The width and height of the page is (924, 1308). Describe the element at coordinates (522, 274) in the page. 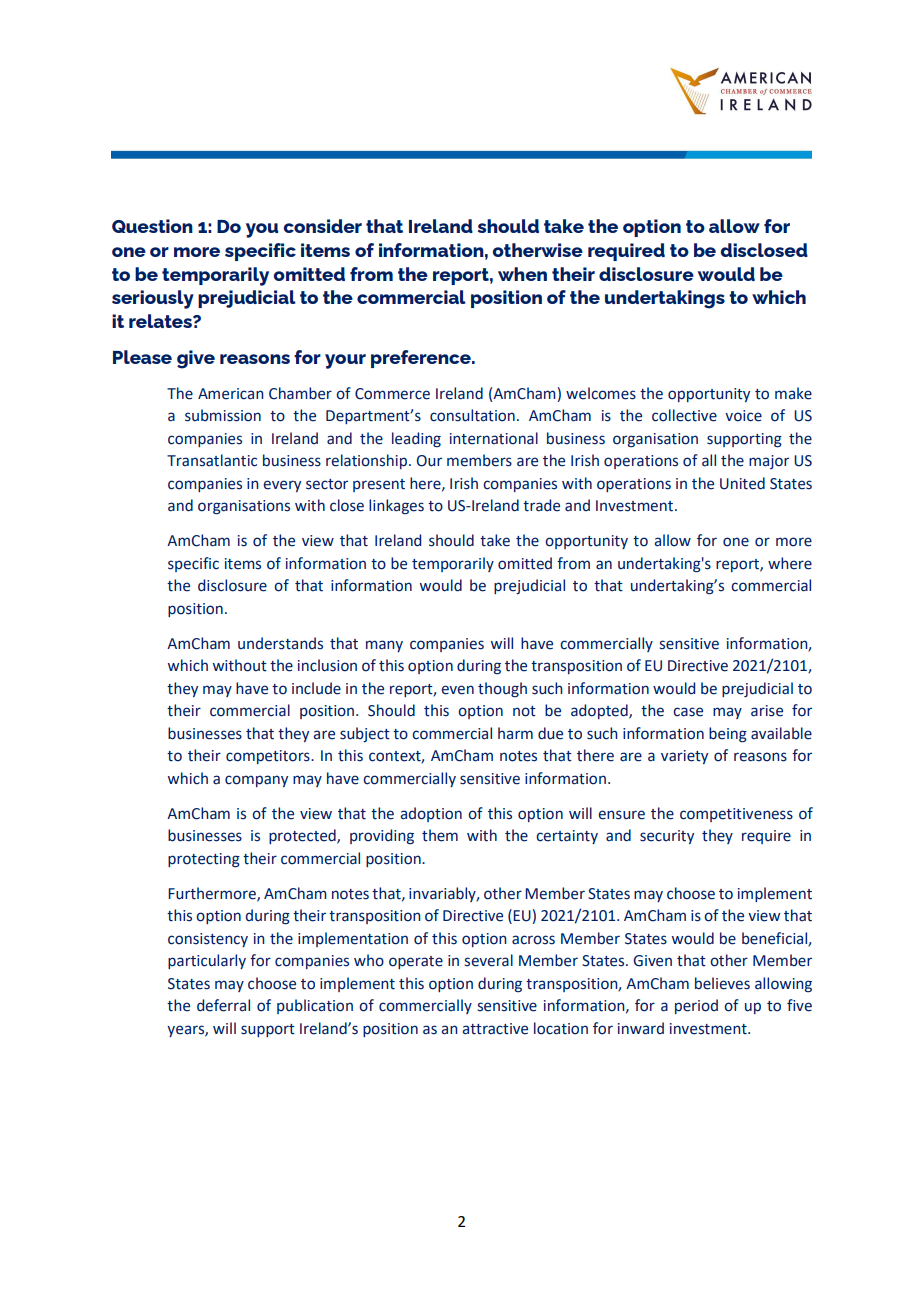

I see `when` at that location.
